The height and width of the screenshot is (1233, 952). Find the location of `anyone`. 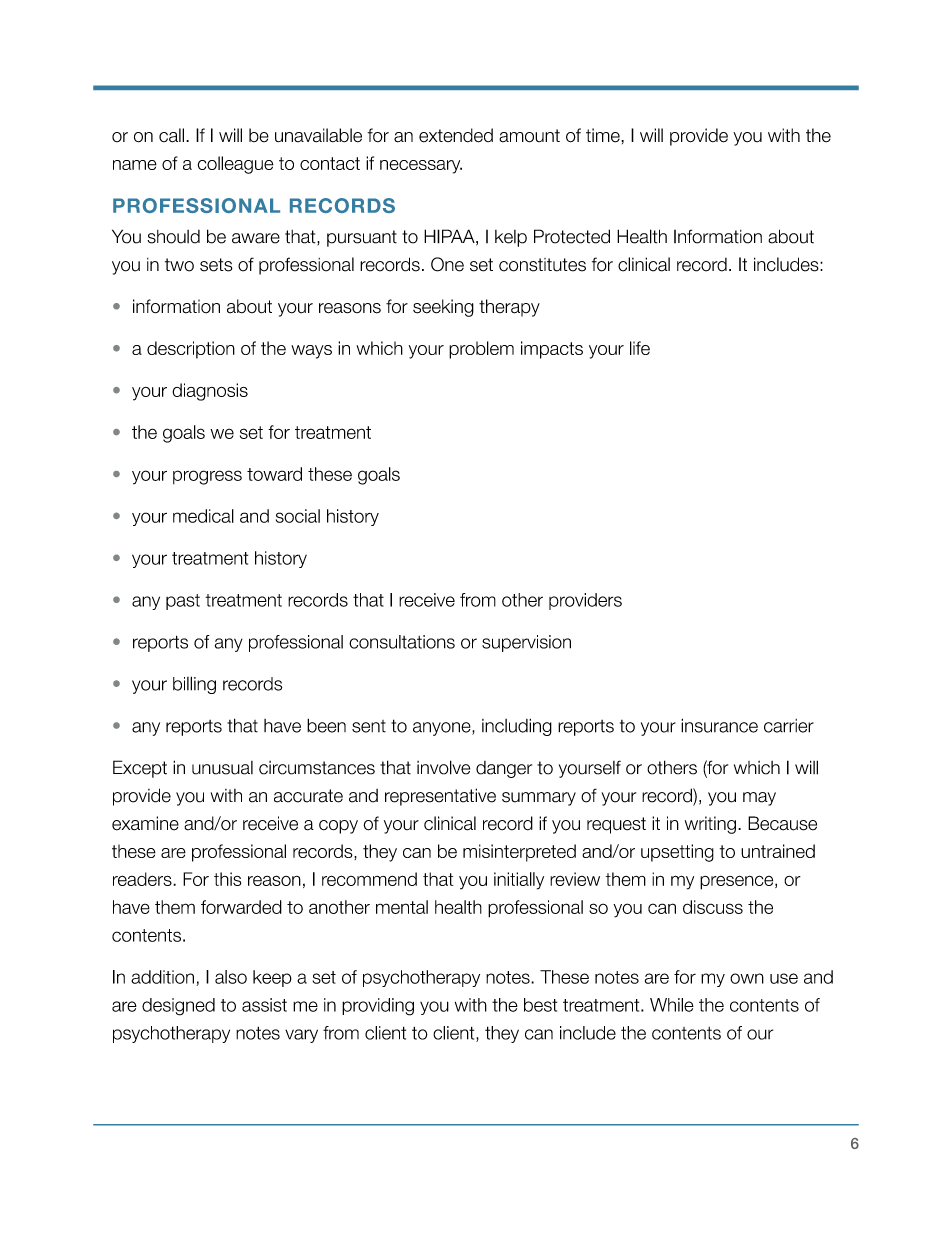

anyone is located at coordinates (443, 729).
